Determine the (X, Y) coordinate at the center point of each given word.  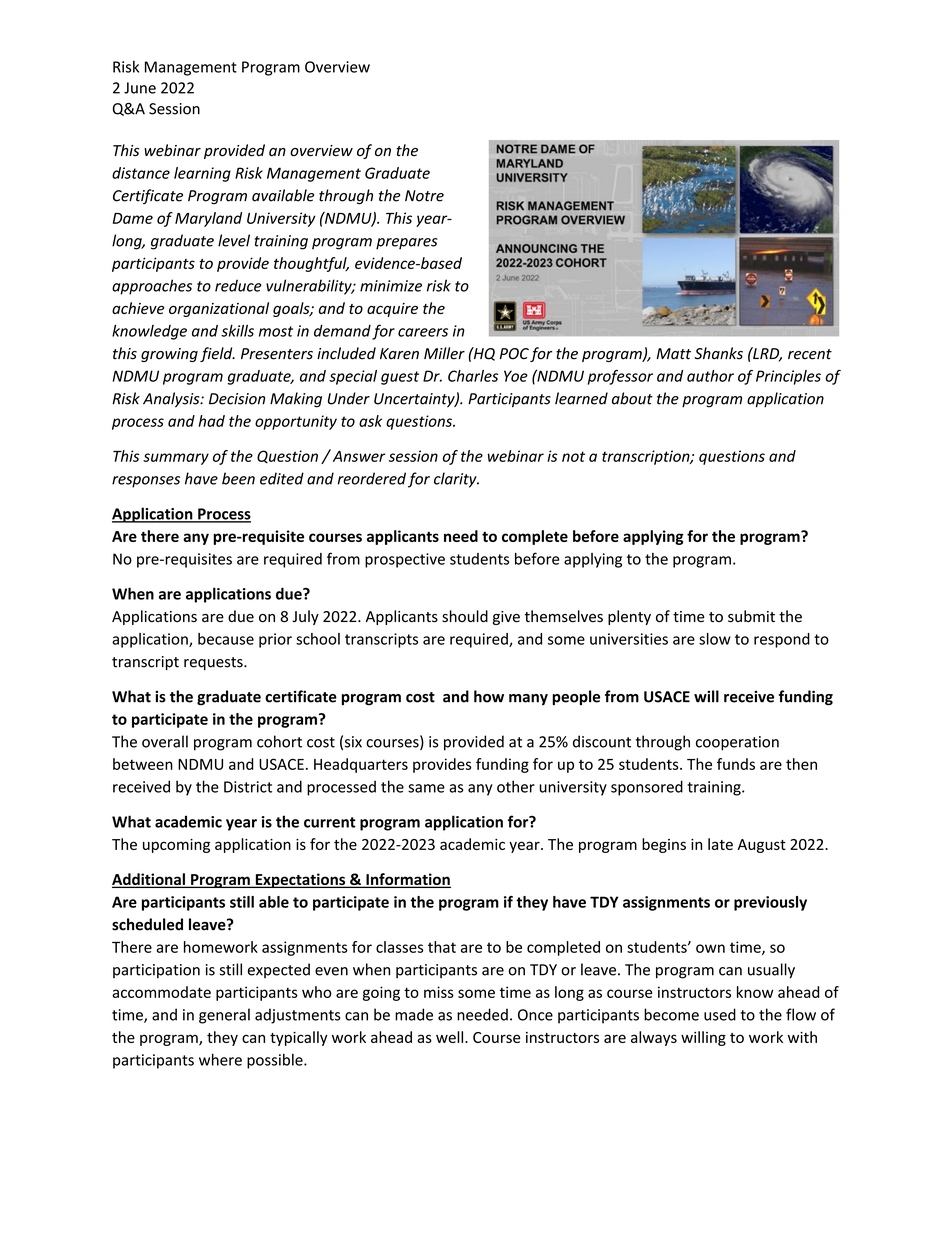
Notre (424, 196)
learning (202, 174)
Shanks (718, 353)
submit (751, 616)
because (226, 639)
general (224, 1016)
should (465, 616)
